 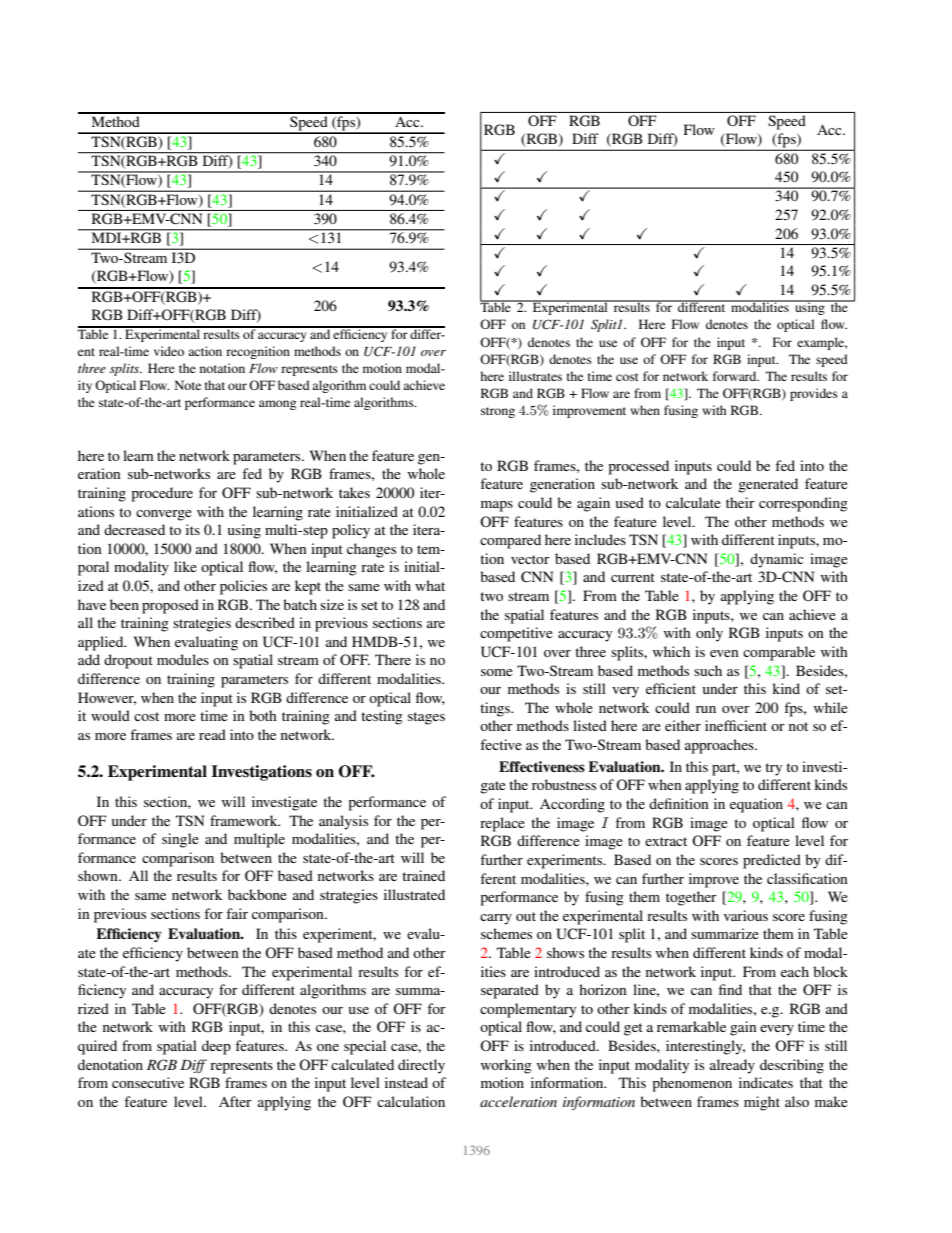 What do you see at coordinates (497, 506) in the document?
I see `maps` at bounding box center [497, 506].
